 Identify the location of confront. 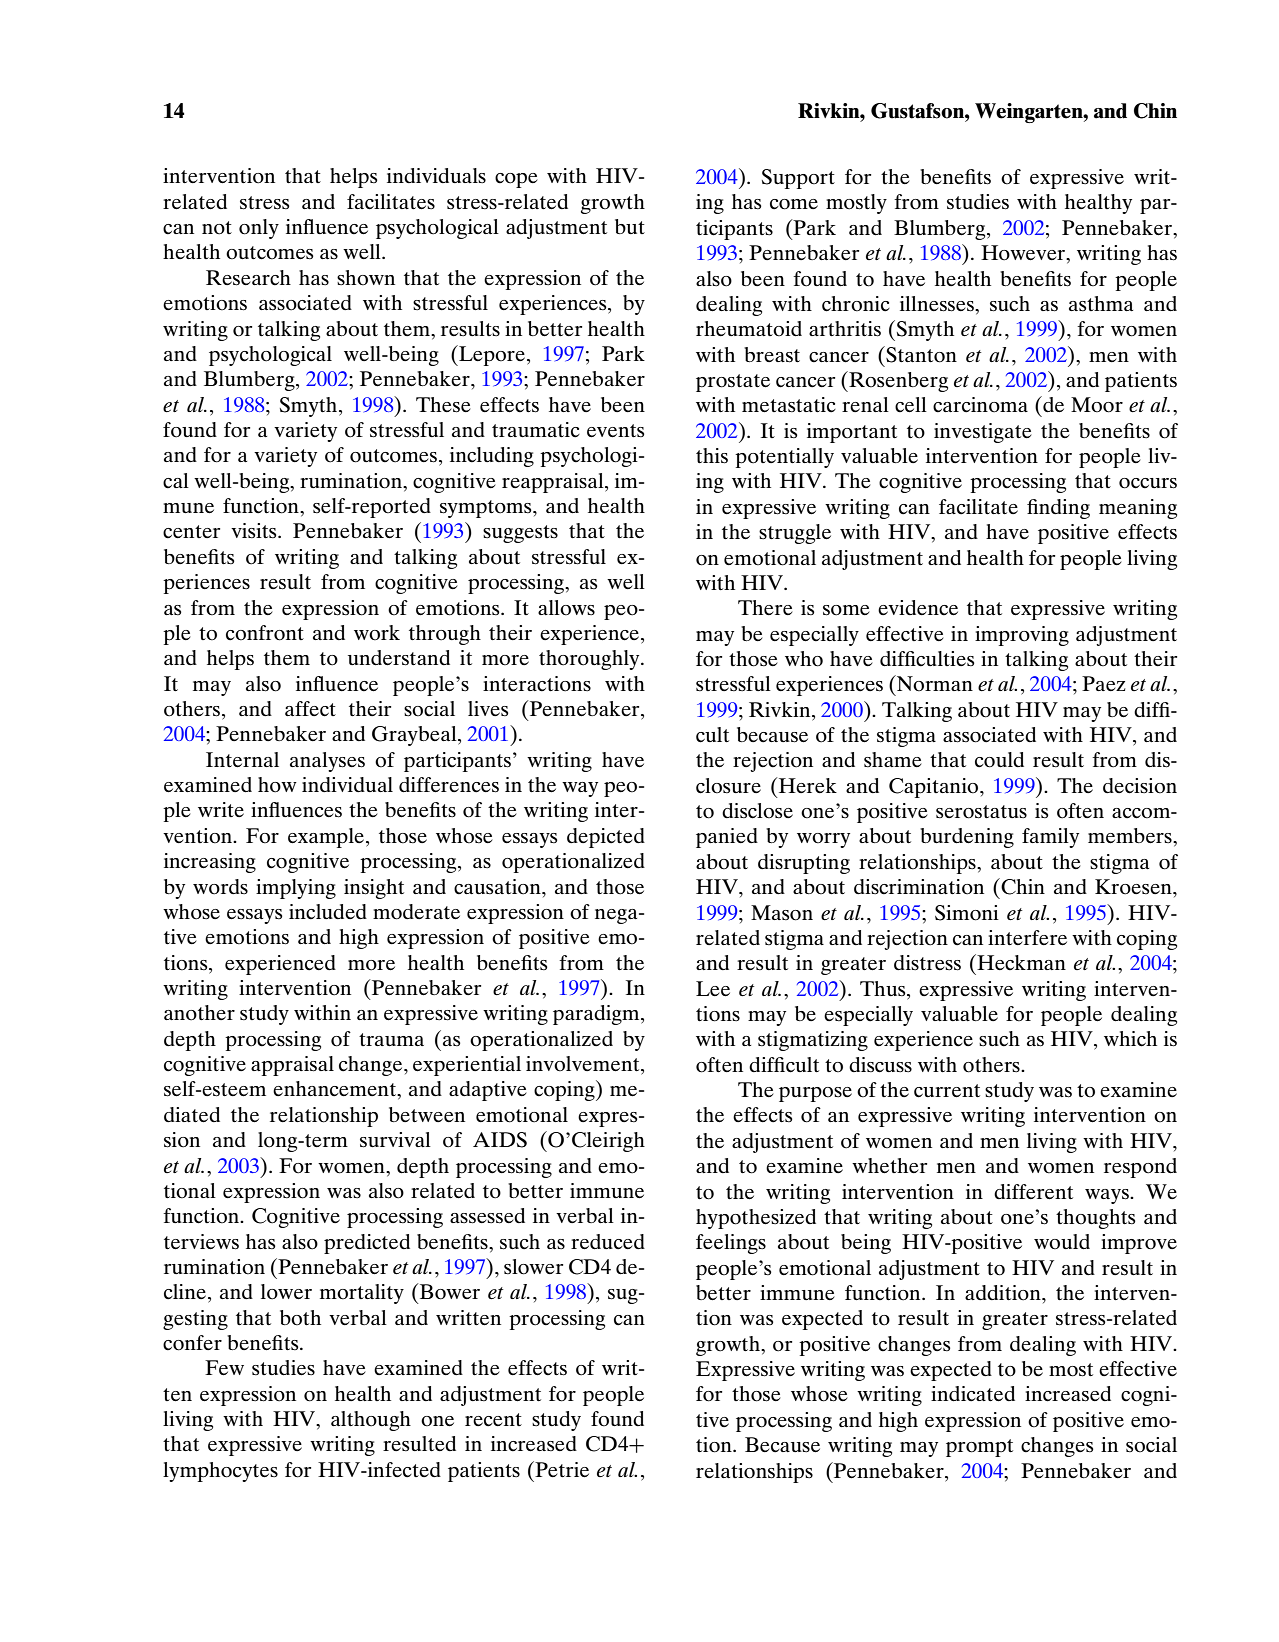
(265, 633).
